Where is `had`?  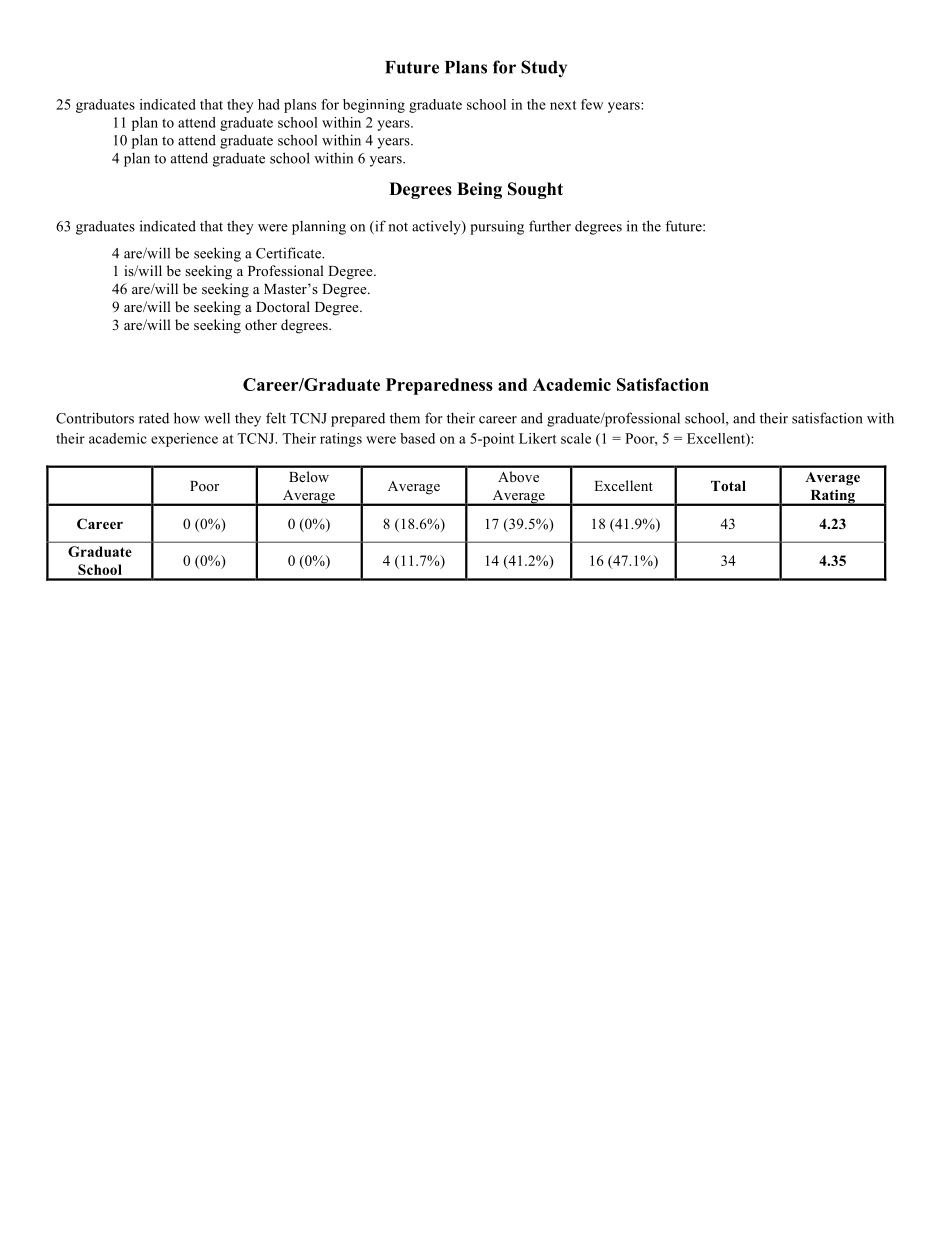 had is located at coordinates (269, 104).
